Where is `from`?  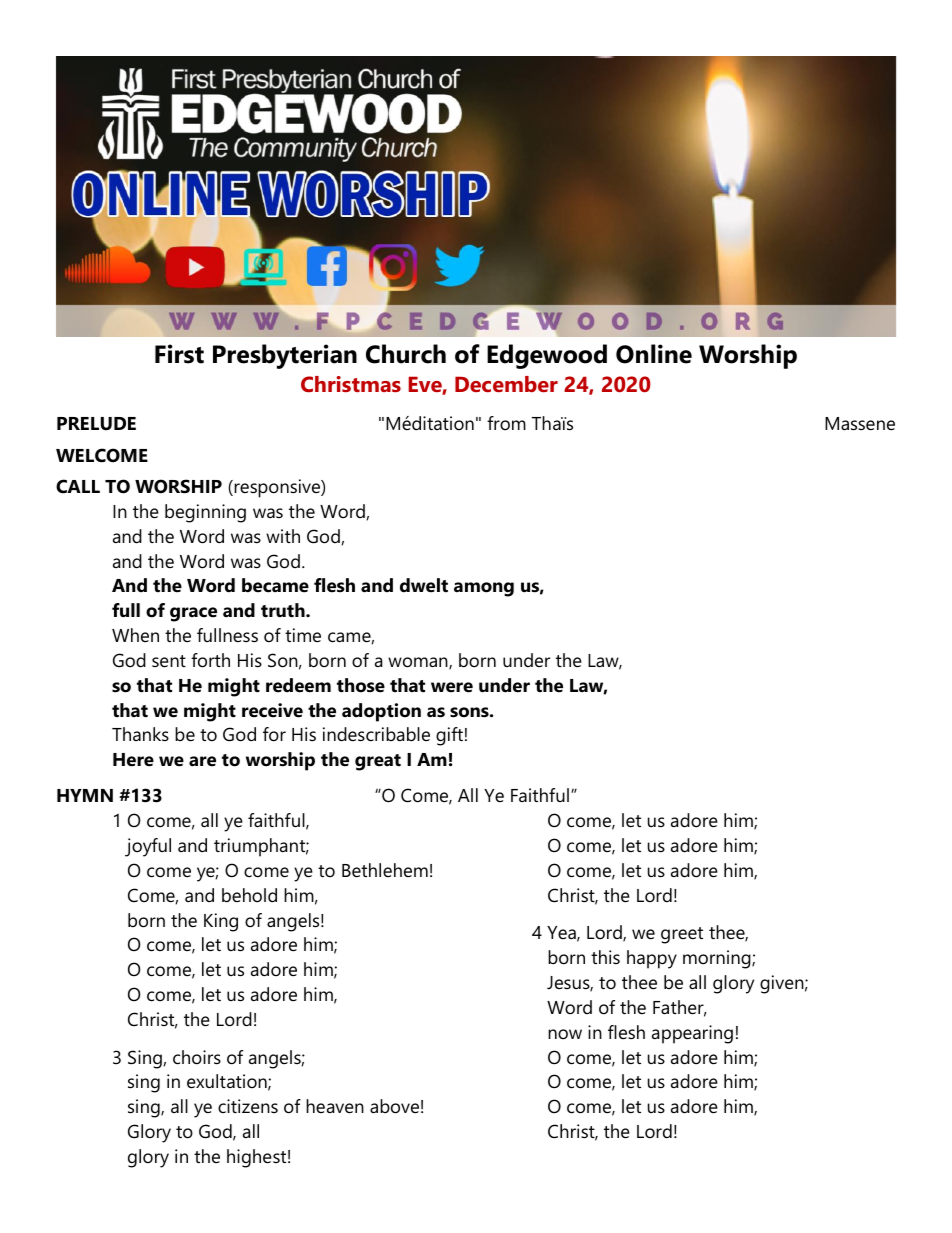 from is located at coordinates (506, 423).
